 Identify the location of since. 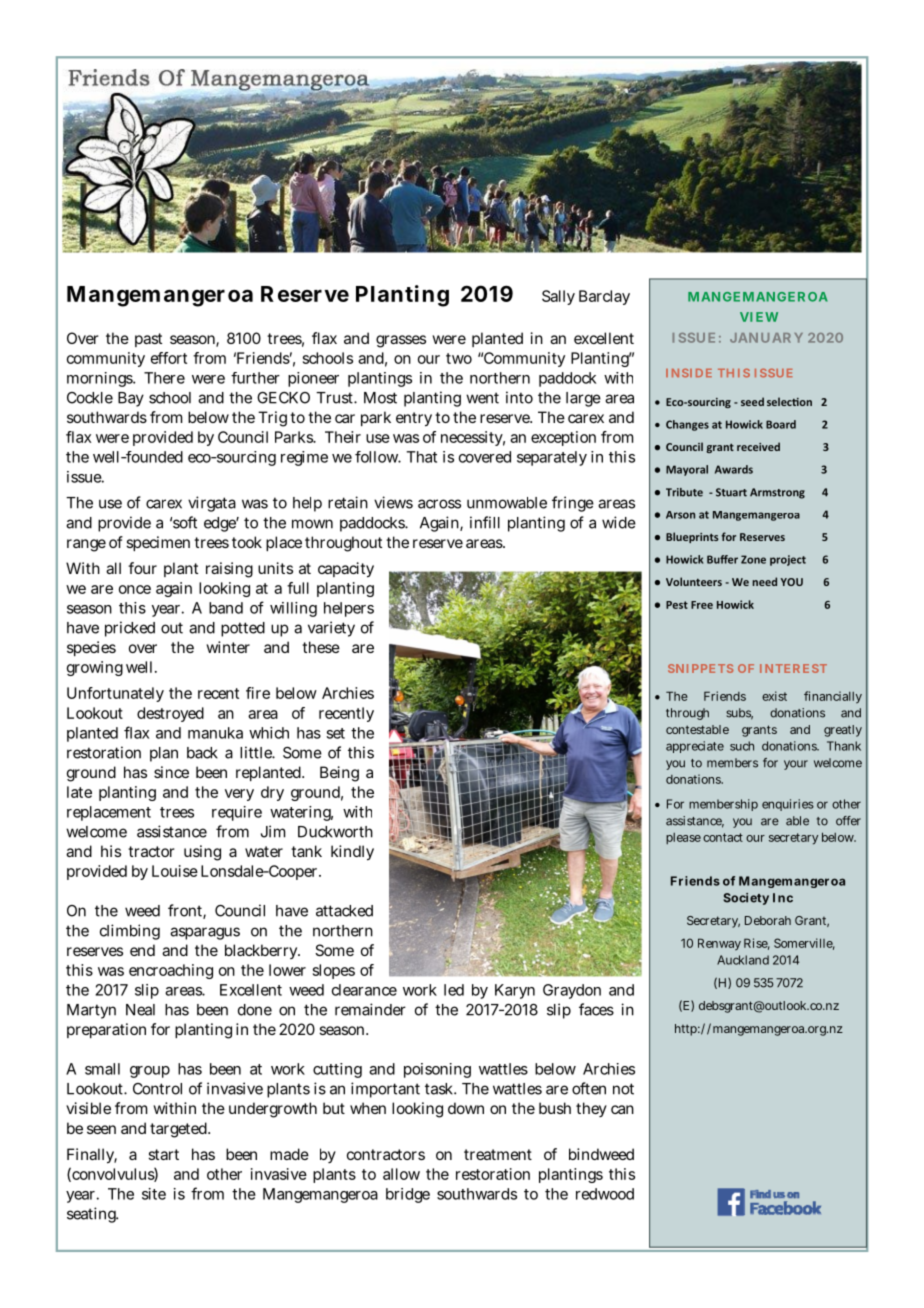
(171, 772).
